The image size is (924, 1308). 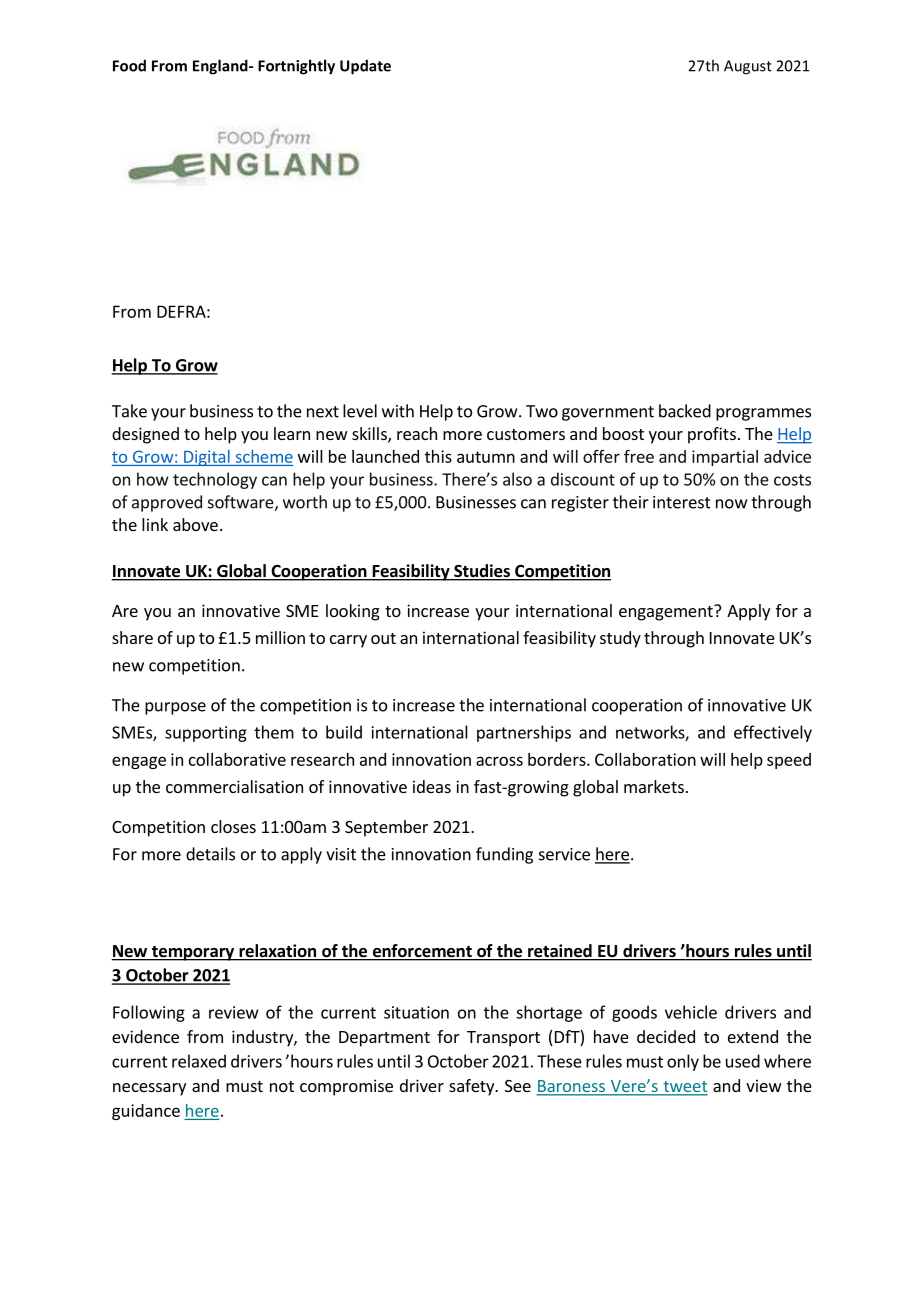 I want to click on Update, so click(x=365, y=67).
